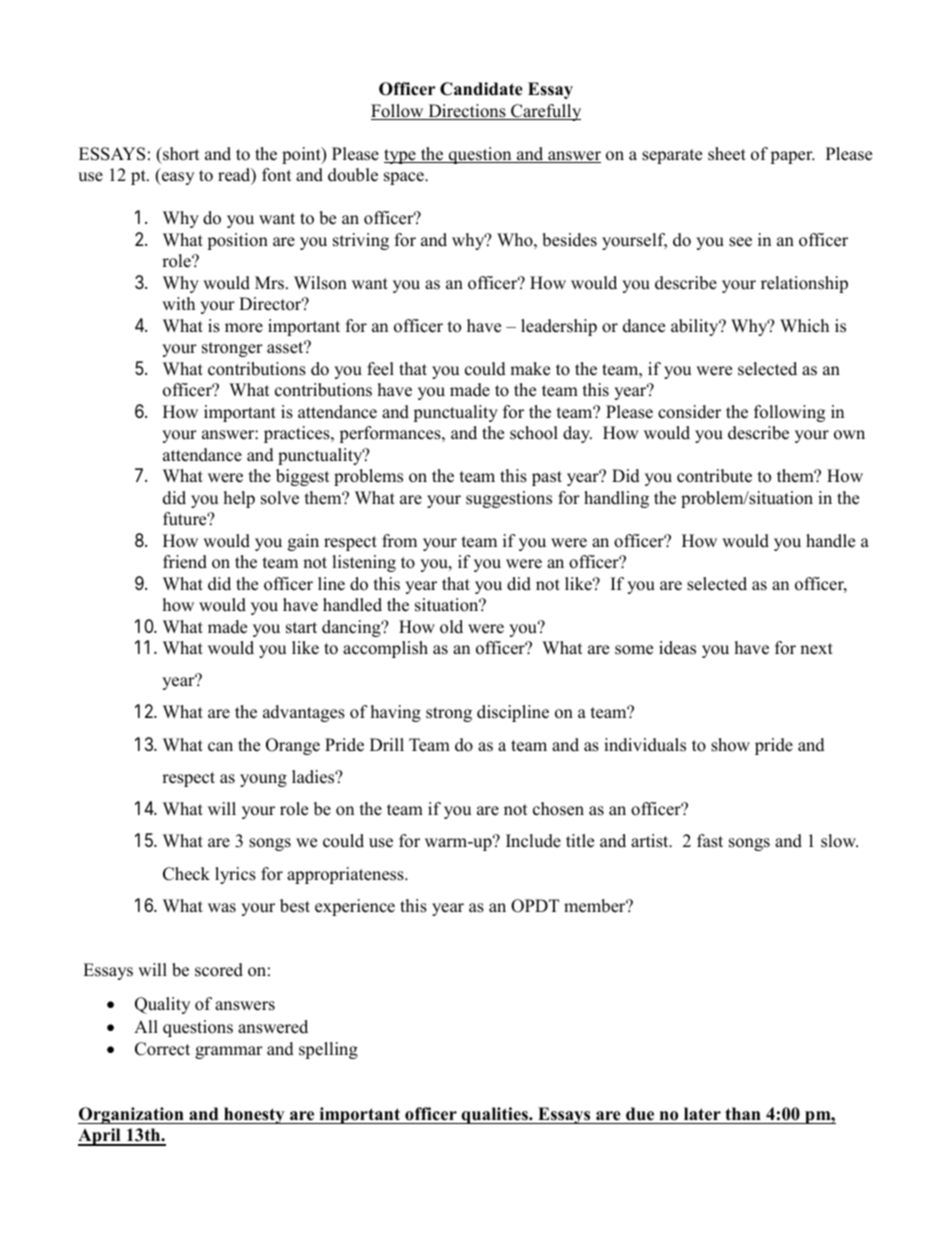 The height and width of the page is (1233, 952). Describe the element at coordinates (494, 1115) in the page. I see `qualities` at that location.
